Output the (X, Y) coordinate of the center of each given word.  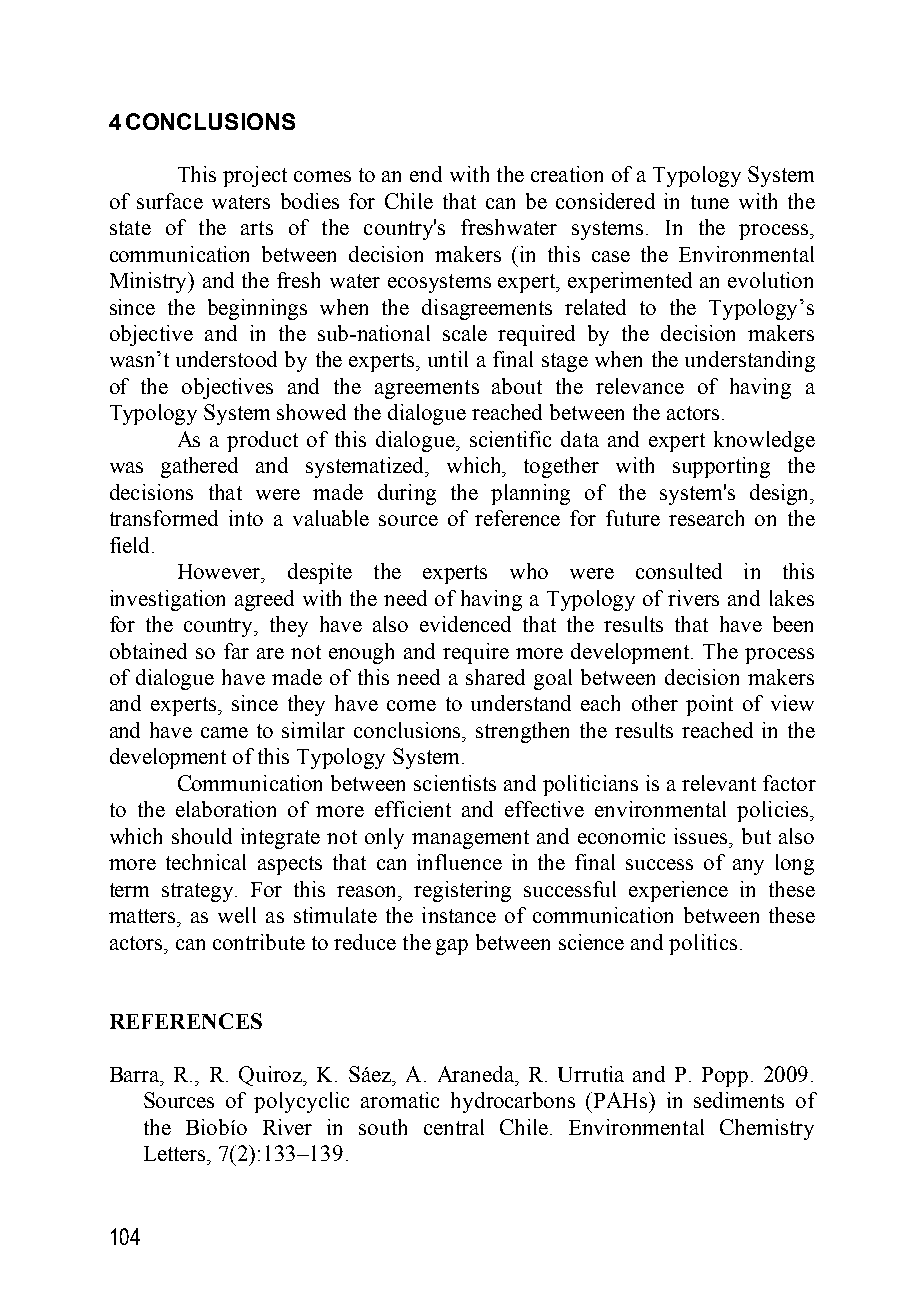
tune (710, 202)
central (454, 1127)
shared (495, 677)
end (426, 174)
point (709, 705)
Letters (176, 1153)
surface (170, 201)
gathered (199, 467)
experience (678, 891)
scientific (510, 439)
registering (462, 891)
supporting (721, 467)
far (236, 651)
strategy (199, 892)
